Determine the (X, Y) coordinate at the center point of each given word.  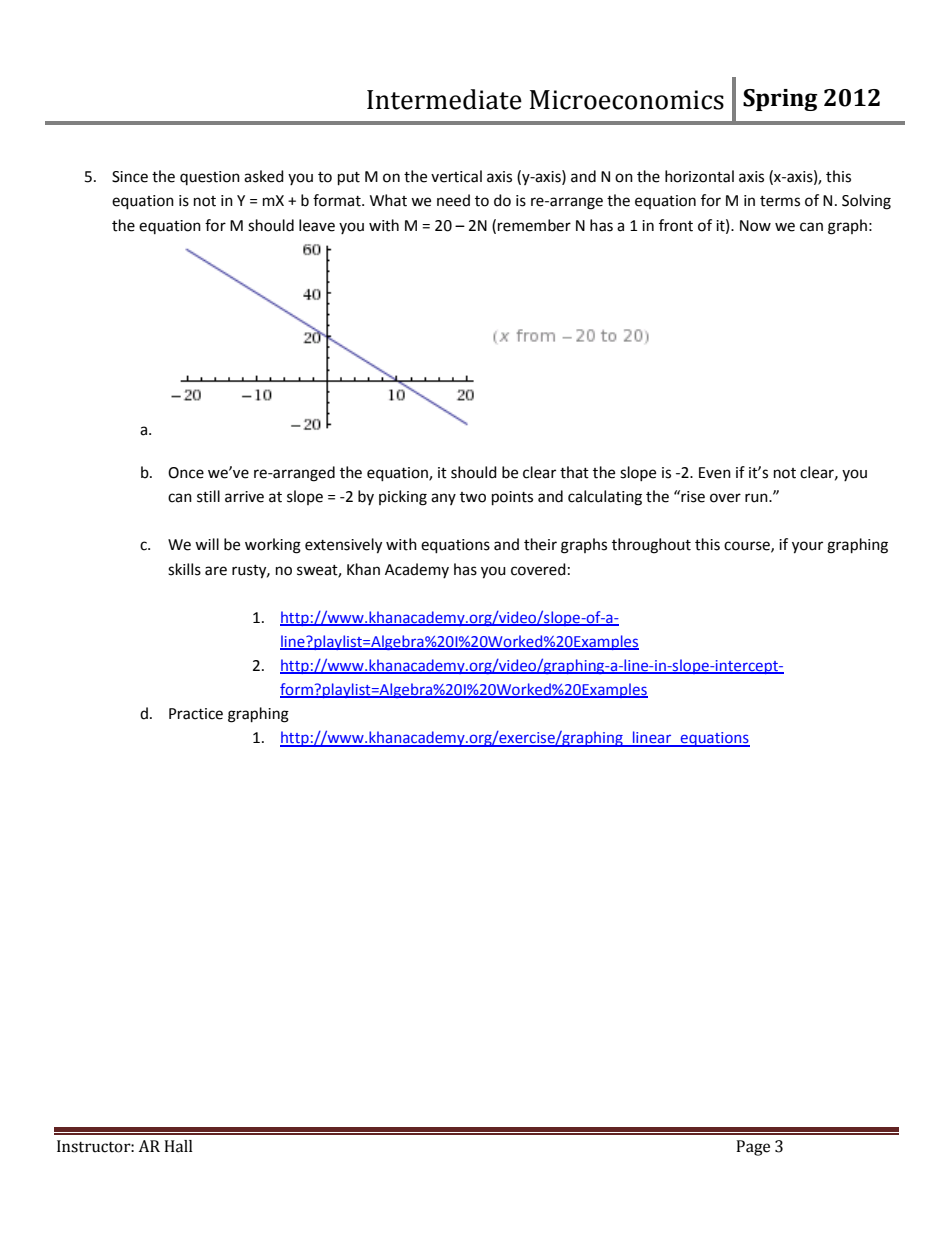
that (574, 472)
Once (186, 473)
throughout (651, 546)
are (216, 571)
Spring (780, 100)
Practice (196, 714)
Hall (178, 1146)
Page (753, 1148)
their (540, 544)
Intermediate (444, 99)
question (210, 178)
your (807, 547)
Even (715, 473)
